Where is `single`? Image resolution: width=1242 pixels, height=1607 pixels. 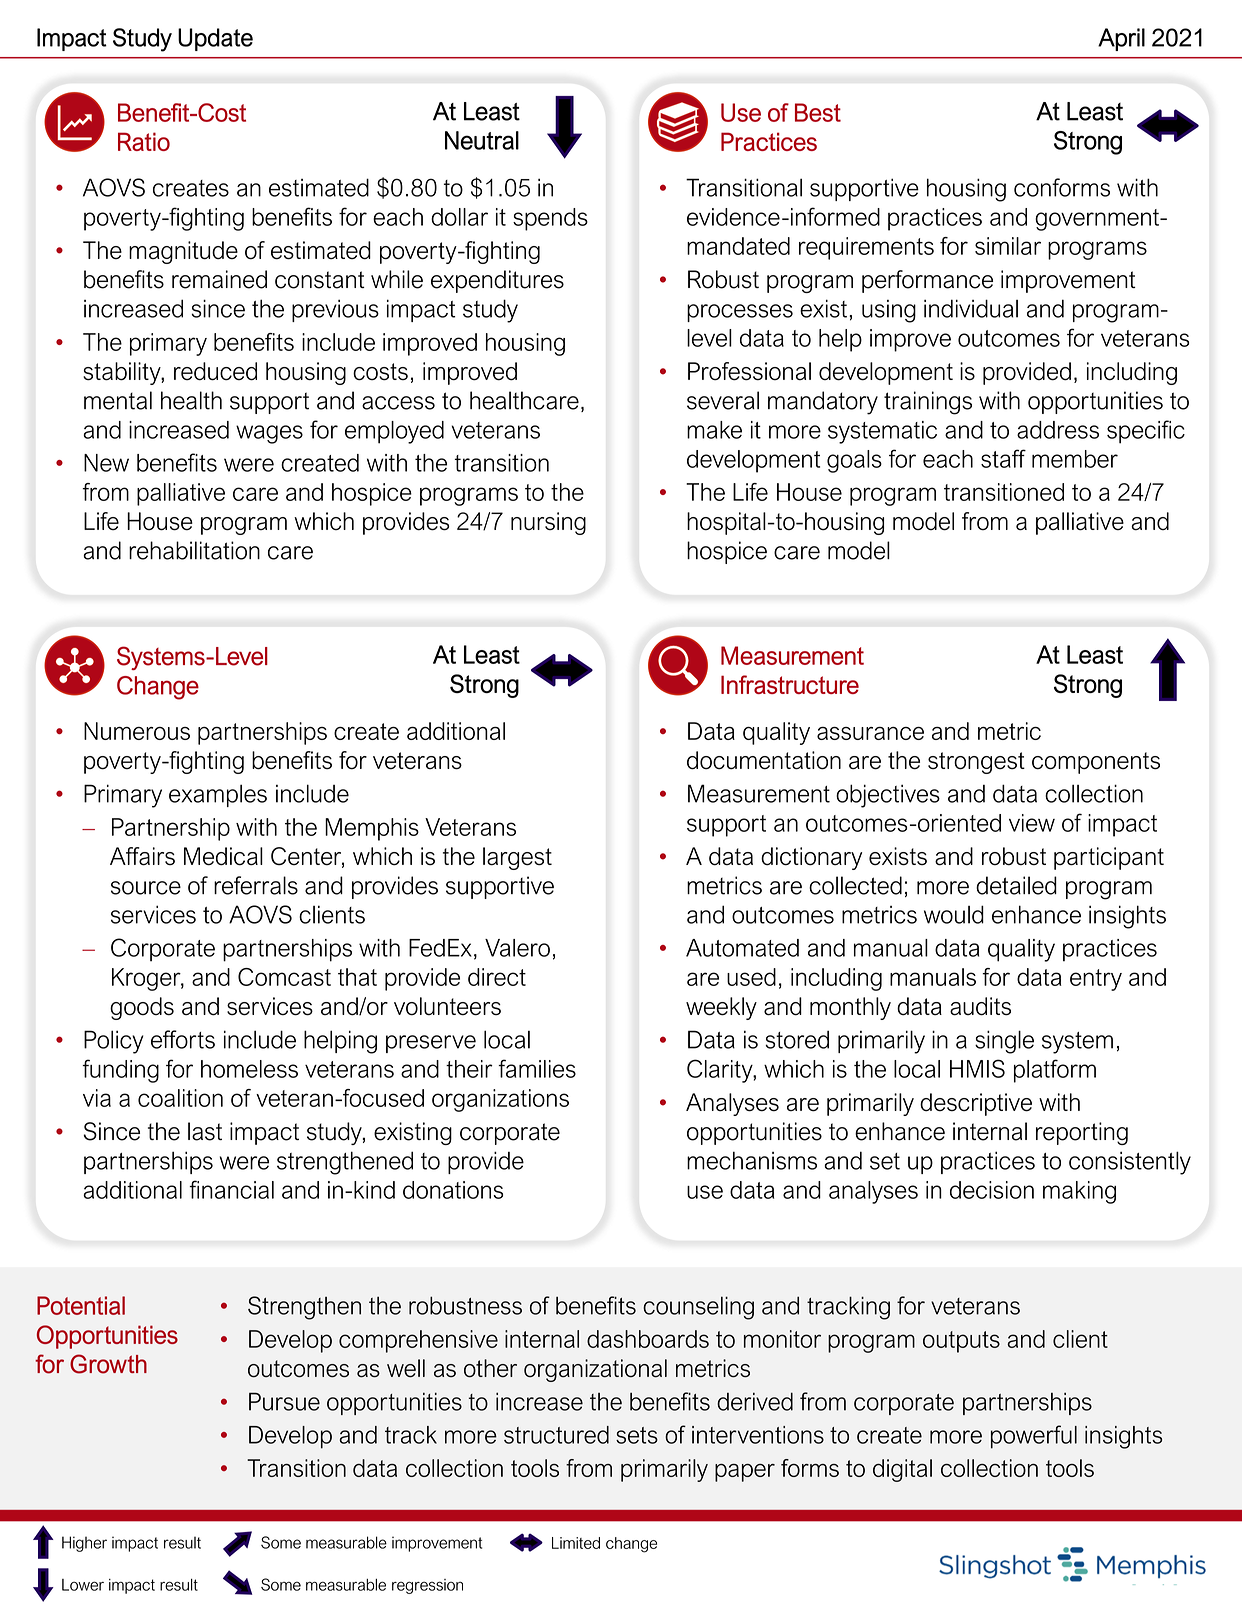 single is located at coordinates (1004, 1042).
